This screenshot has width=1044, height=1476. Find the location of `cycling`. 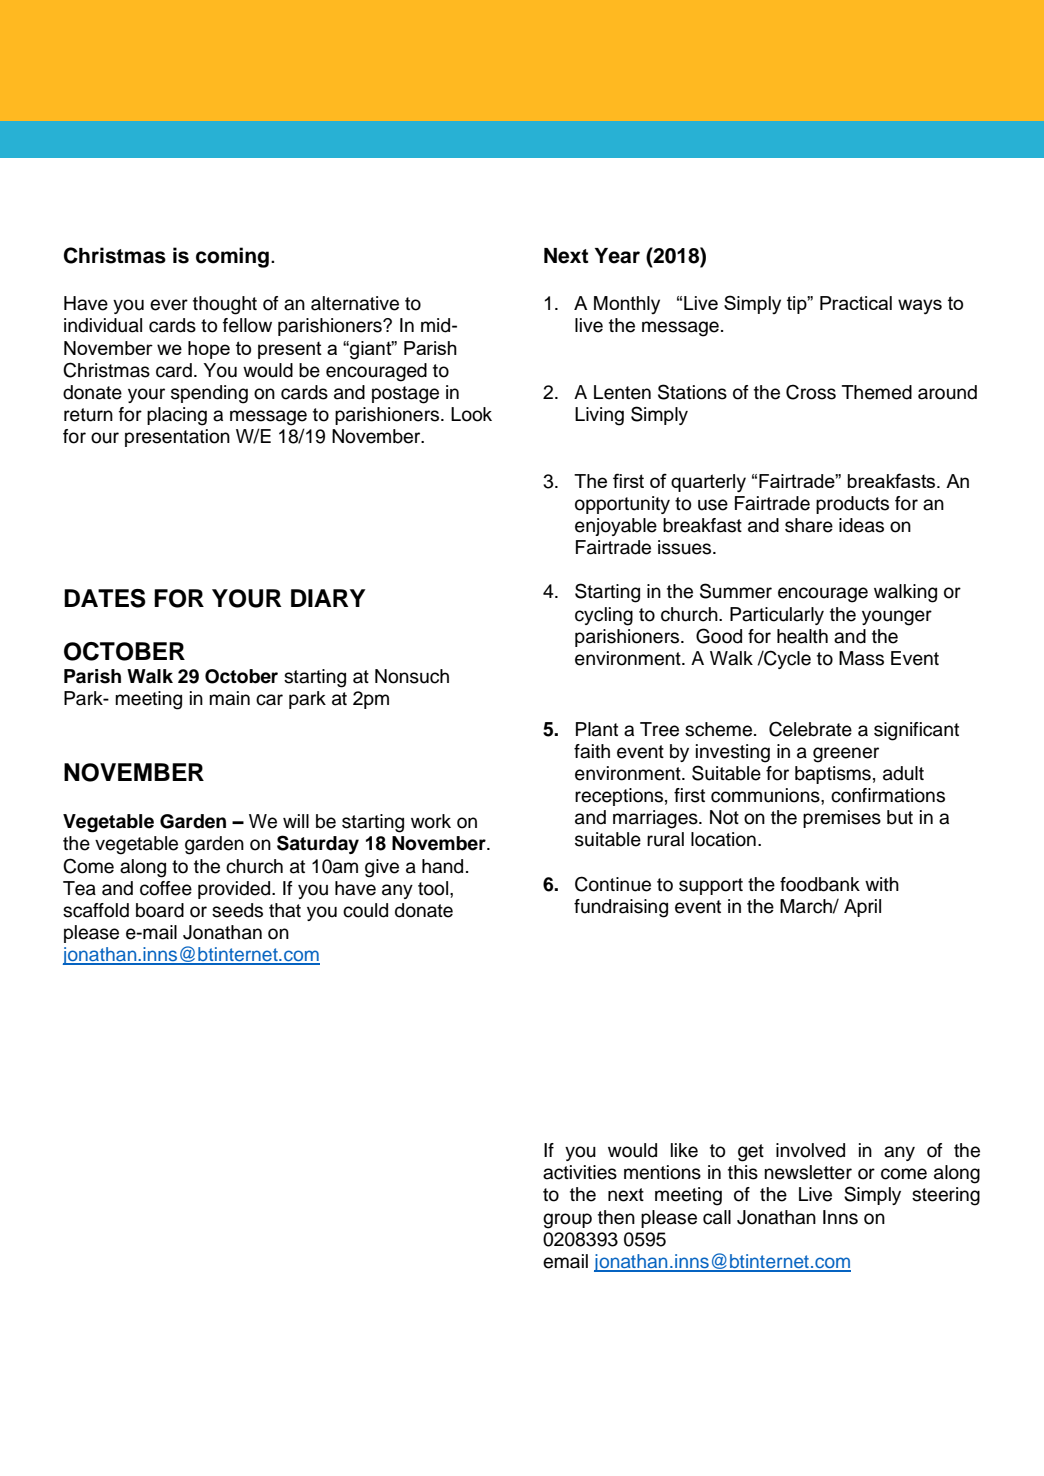

cycling is located at coordinates (604, 616).
